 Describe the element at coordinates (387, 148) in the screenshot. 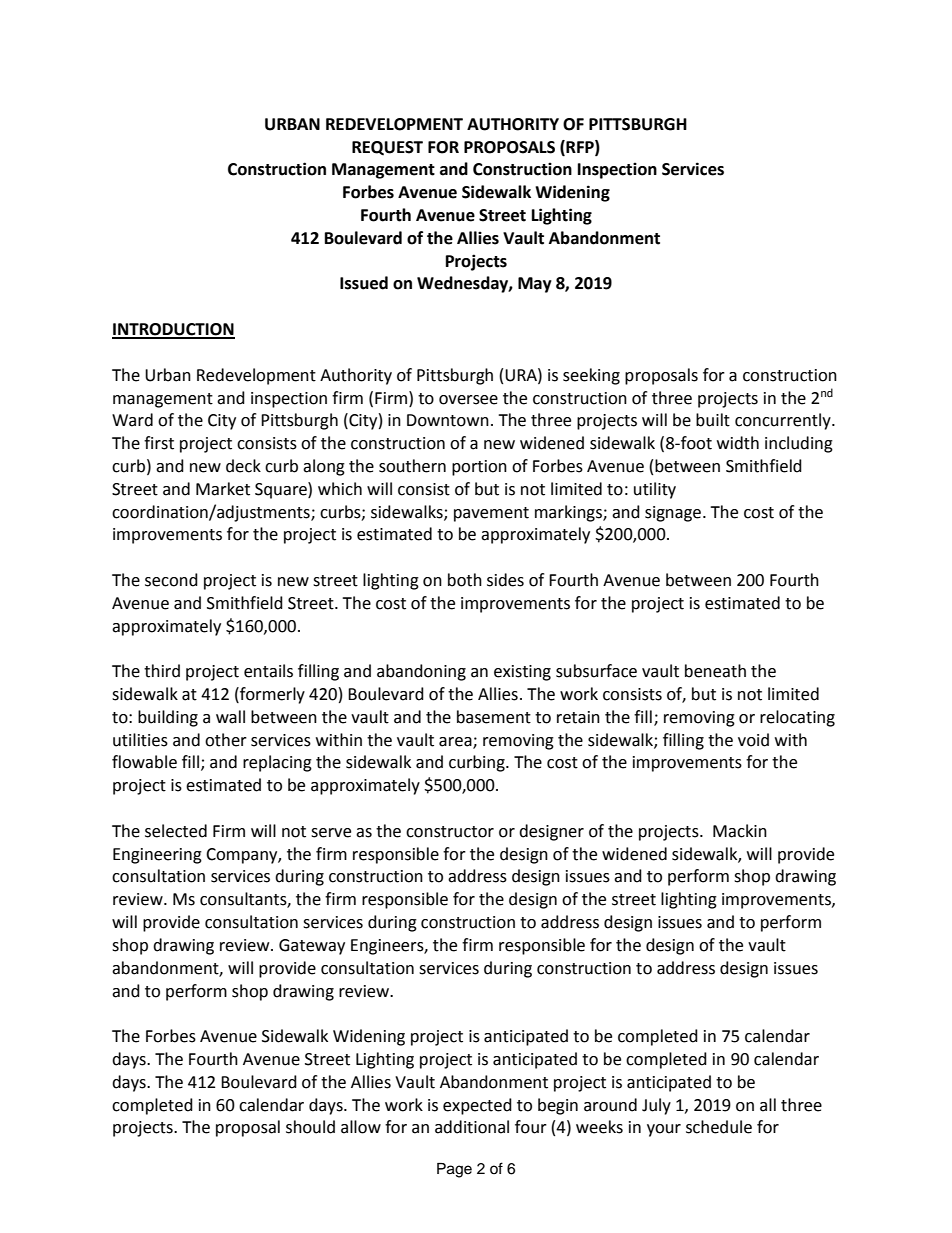

I see `REQUEST` at that location.
